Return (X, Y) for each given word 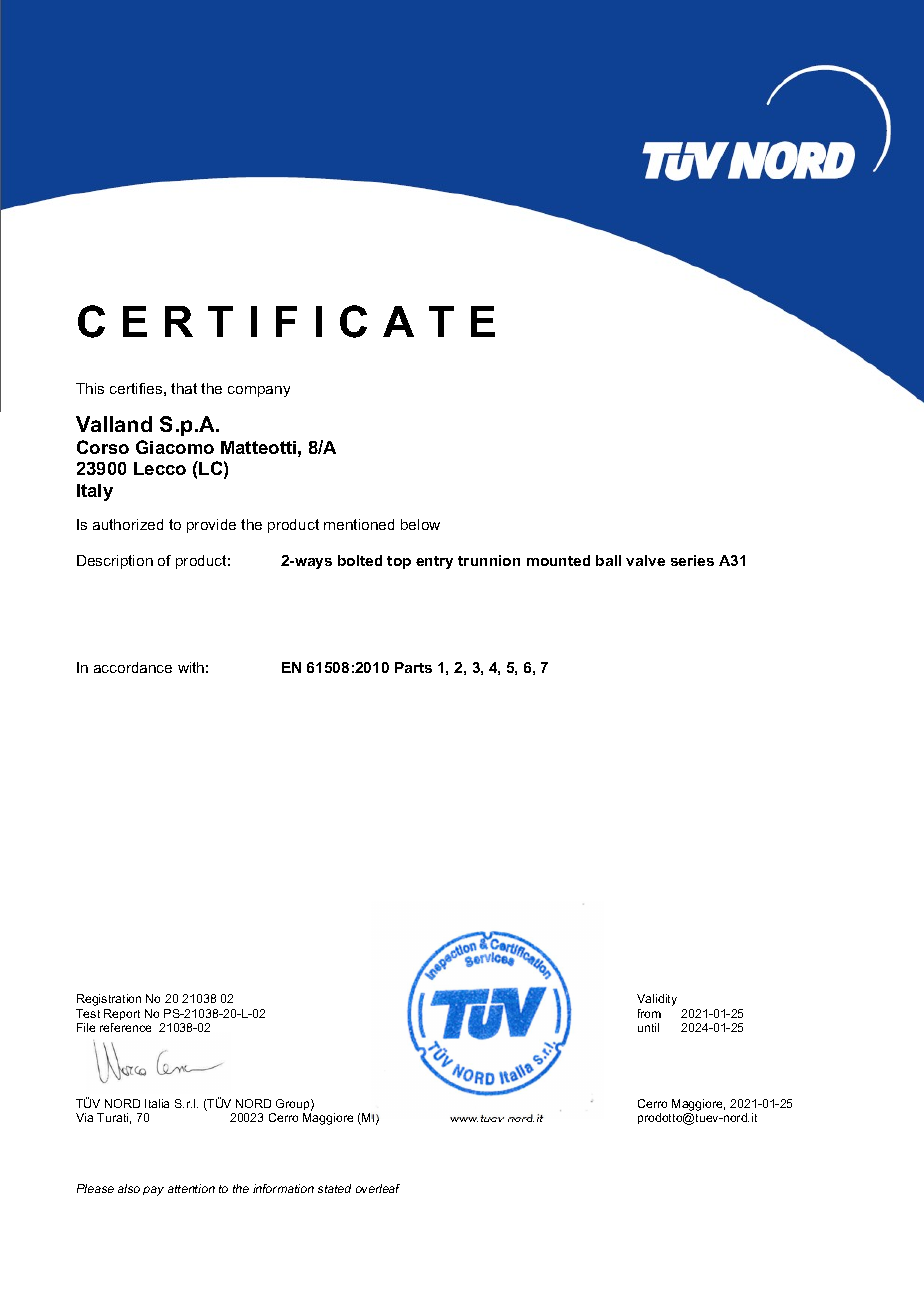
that (184, 388)
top (399, 562)
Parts (413, 667)
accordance (133, 667)
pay (153, 1191)
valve (645, 560)
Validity (657, 1000)
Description (115, 562)
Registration (109, 1000)
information (283, 1188)
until (648, 1027)
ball (608, 560)
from (649, 1013)
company (259, 391)
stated (334, 1188)
